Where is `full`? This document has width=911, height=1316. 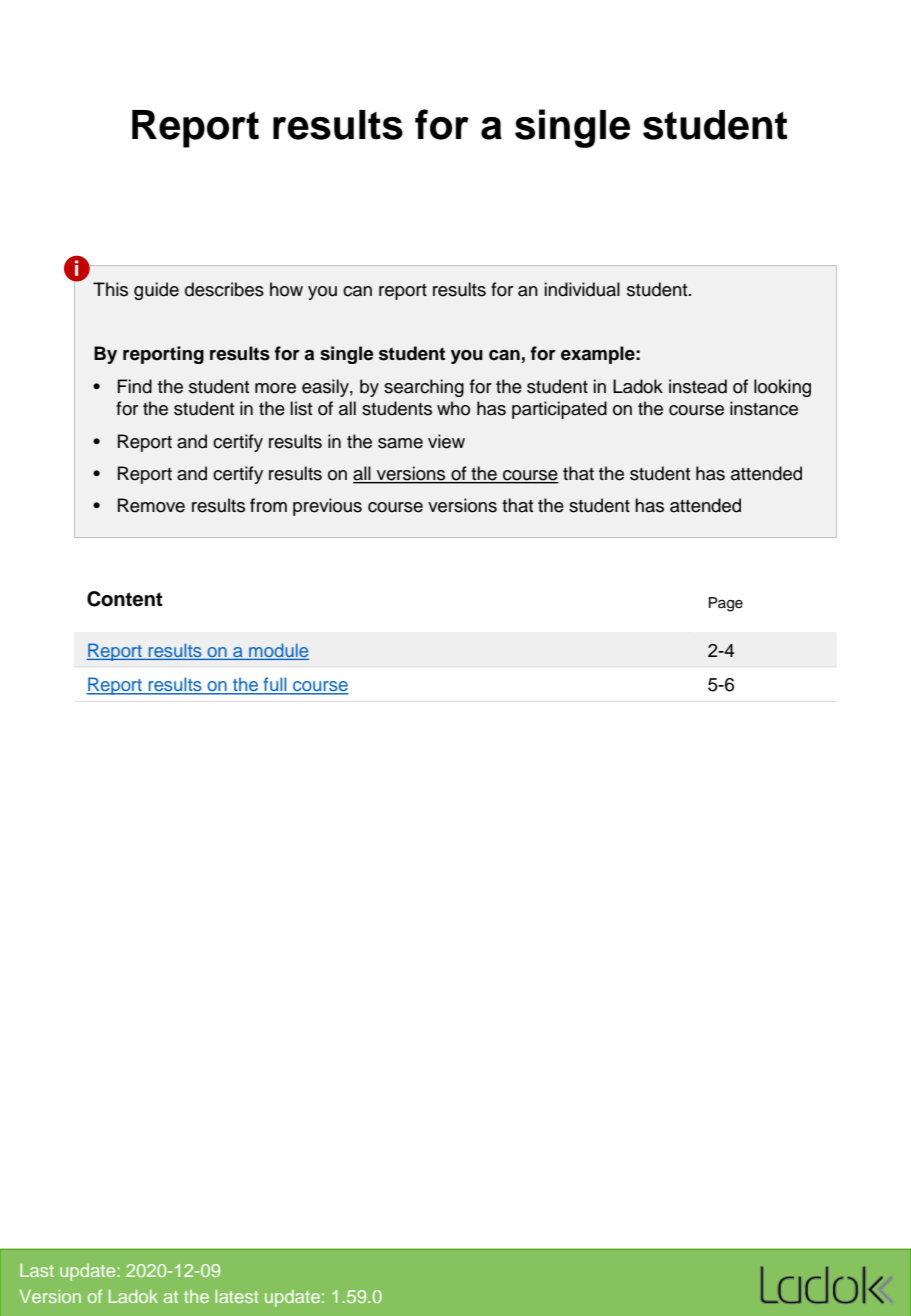
full is located at coordinates (275, 685).
